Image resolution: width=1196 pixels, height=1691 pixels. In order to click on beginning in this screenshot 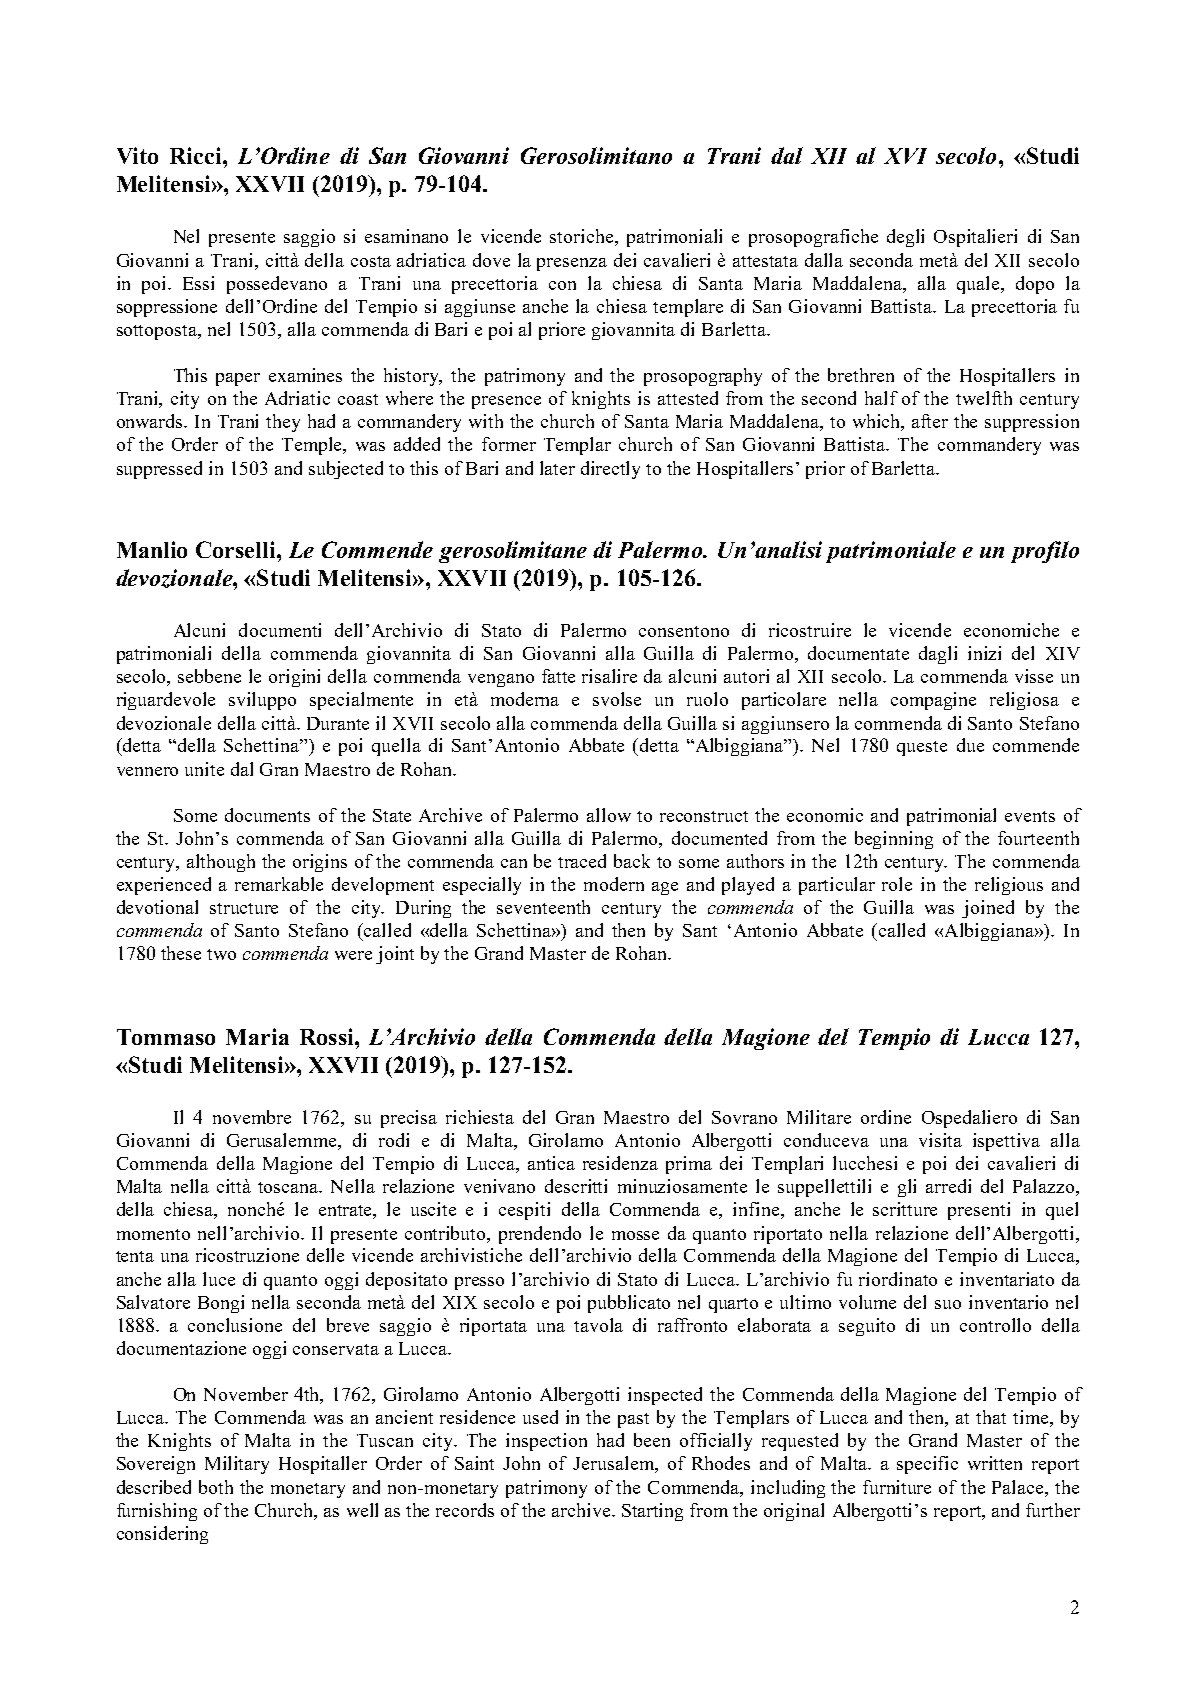, I will do `click(894, 840)`.
